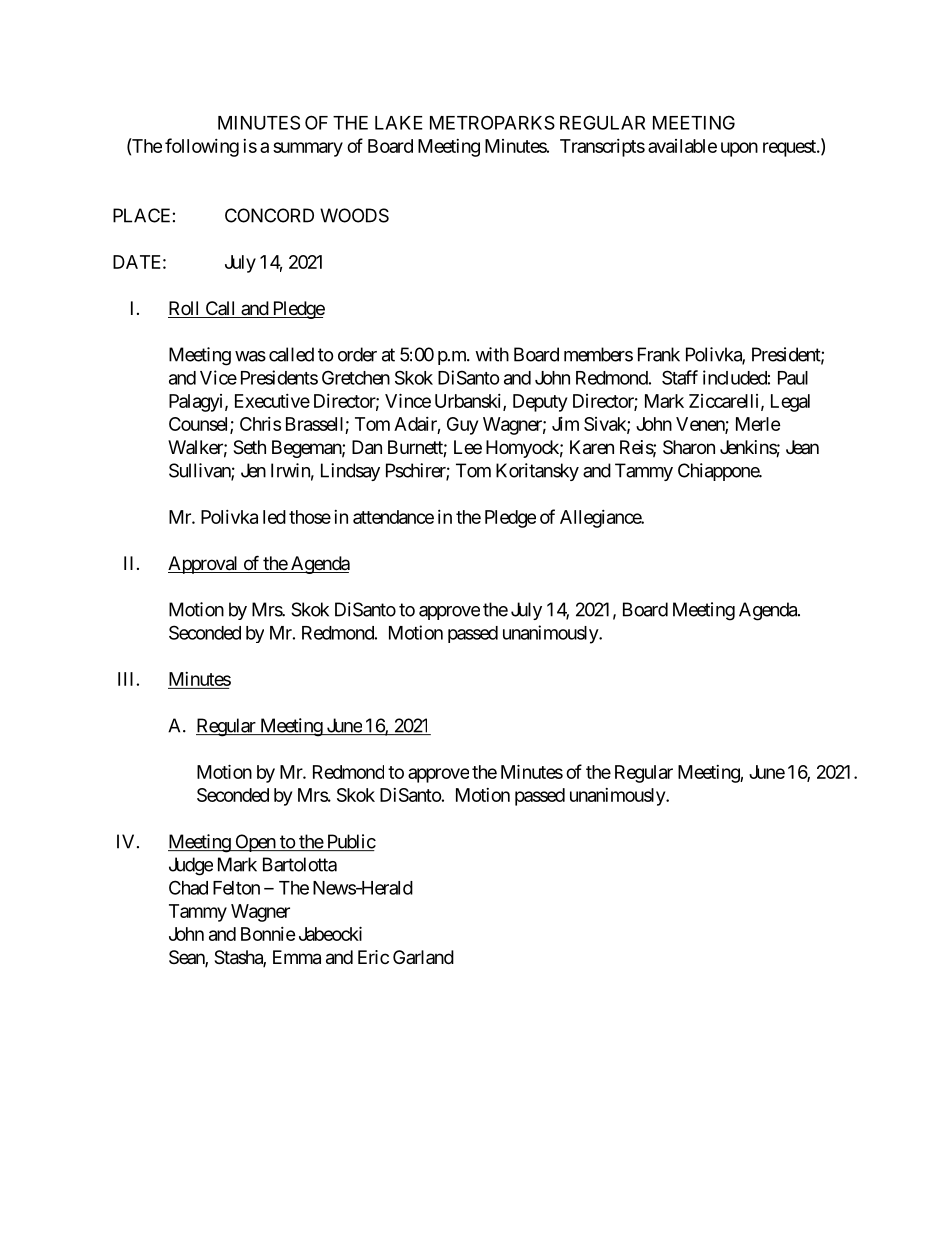  Describe the element at coordinates (204, 565) in the screenshot. I see `Approval` at that location.
